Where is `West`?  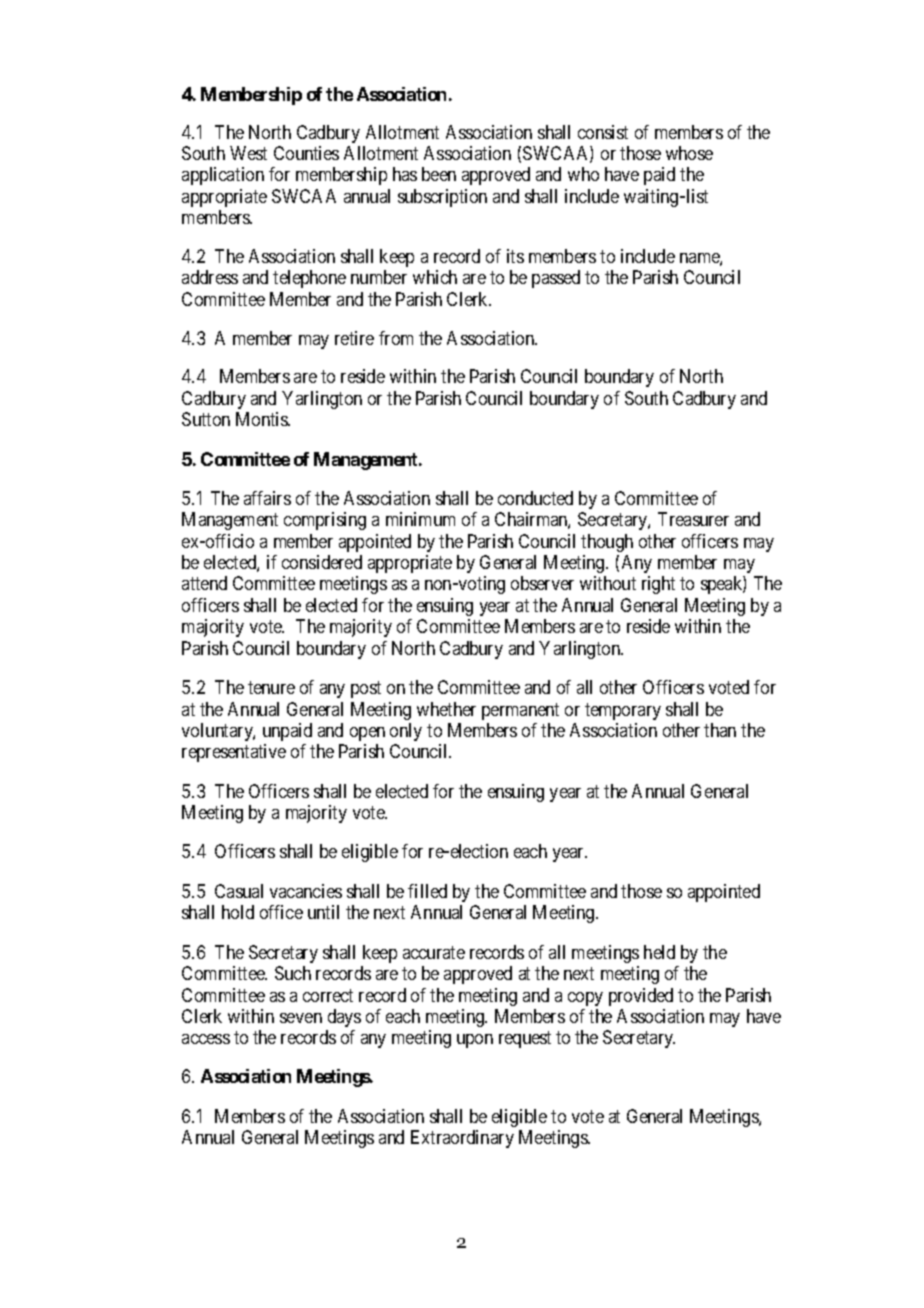 West is located at coordinates (248, 153).
